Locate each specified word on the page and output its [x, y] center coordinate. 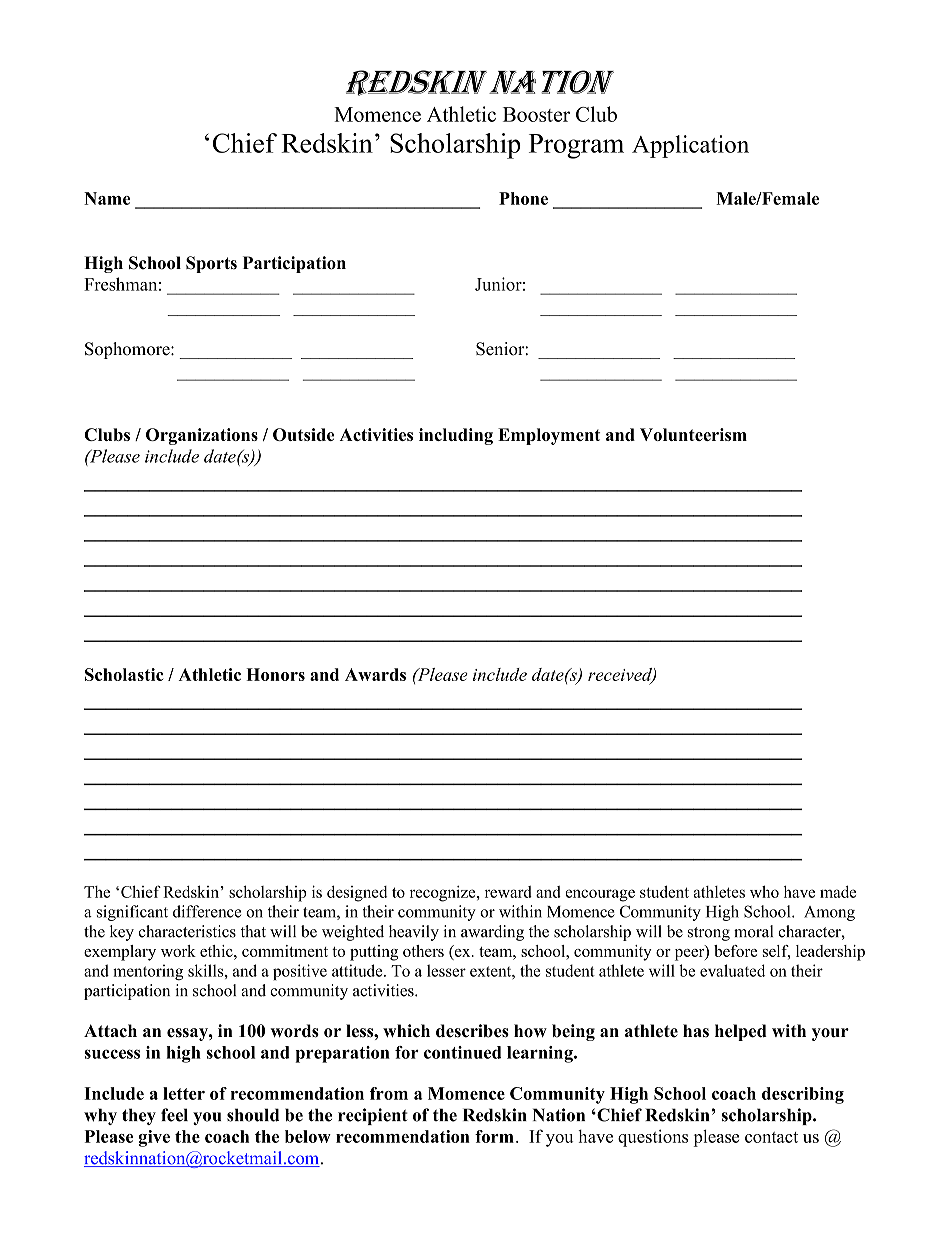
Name [107, 198]
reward [508, 892]
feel [174, 1115]
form [494, 1136]
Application [690, 146]
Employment [549, 436]
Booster [536, 114]
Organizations [202, 436]
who [764, 891]
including [456, 436]
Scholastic [124, 674]
